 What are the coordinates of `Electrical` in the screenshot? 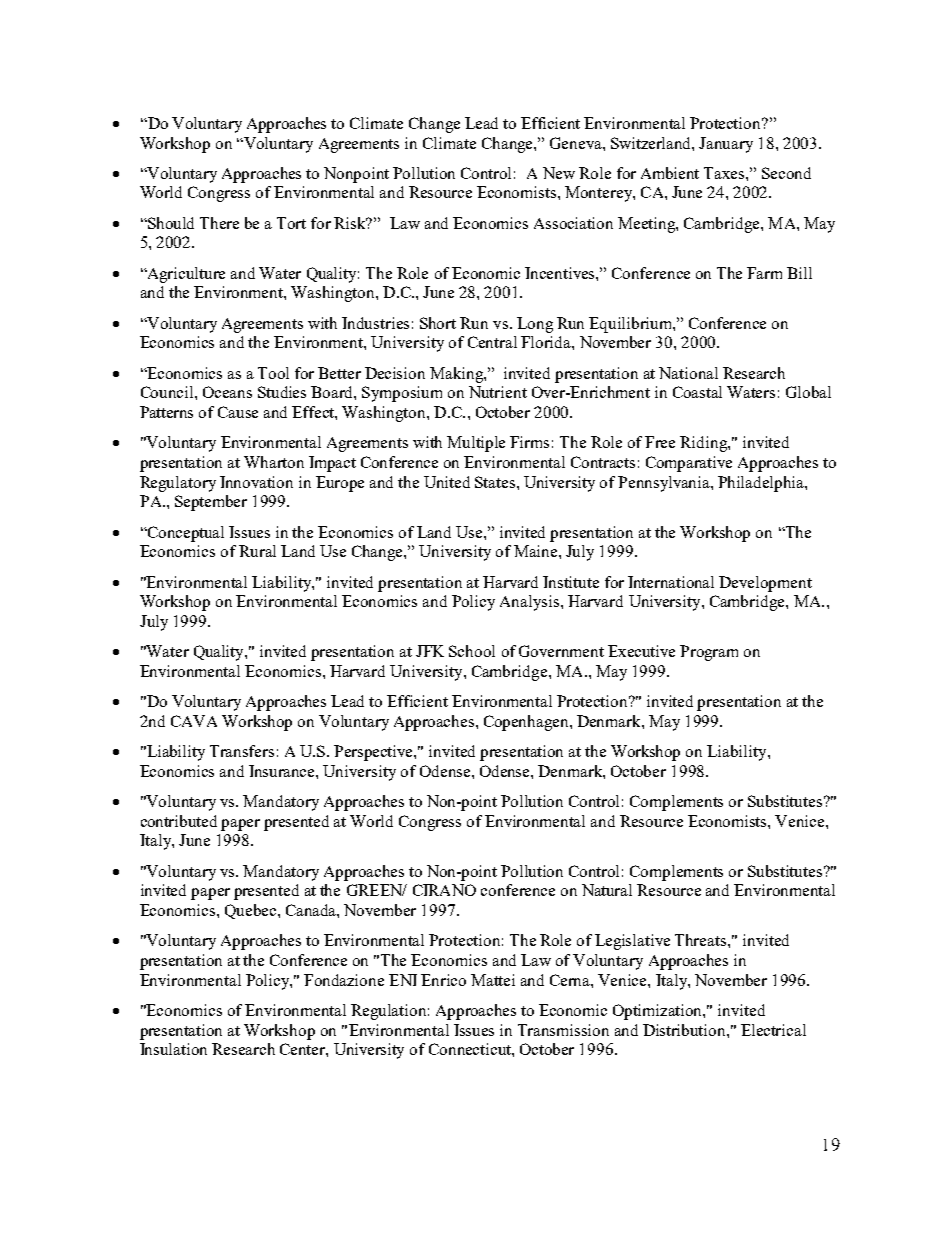 It's located at (773, 1030).
